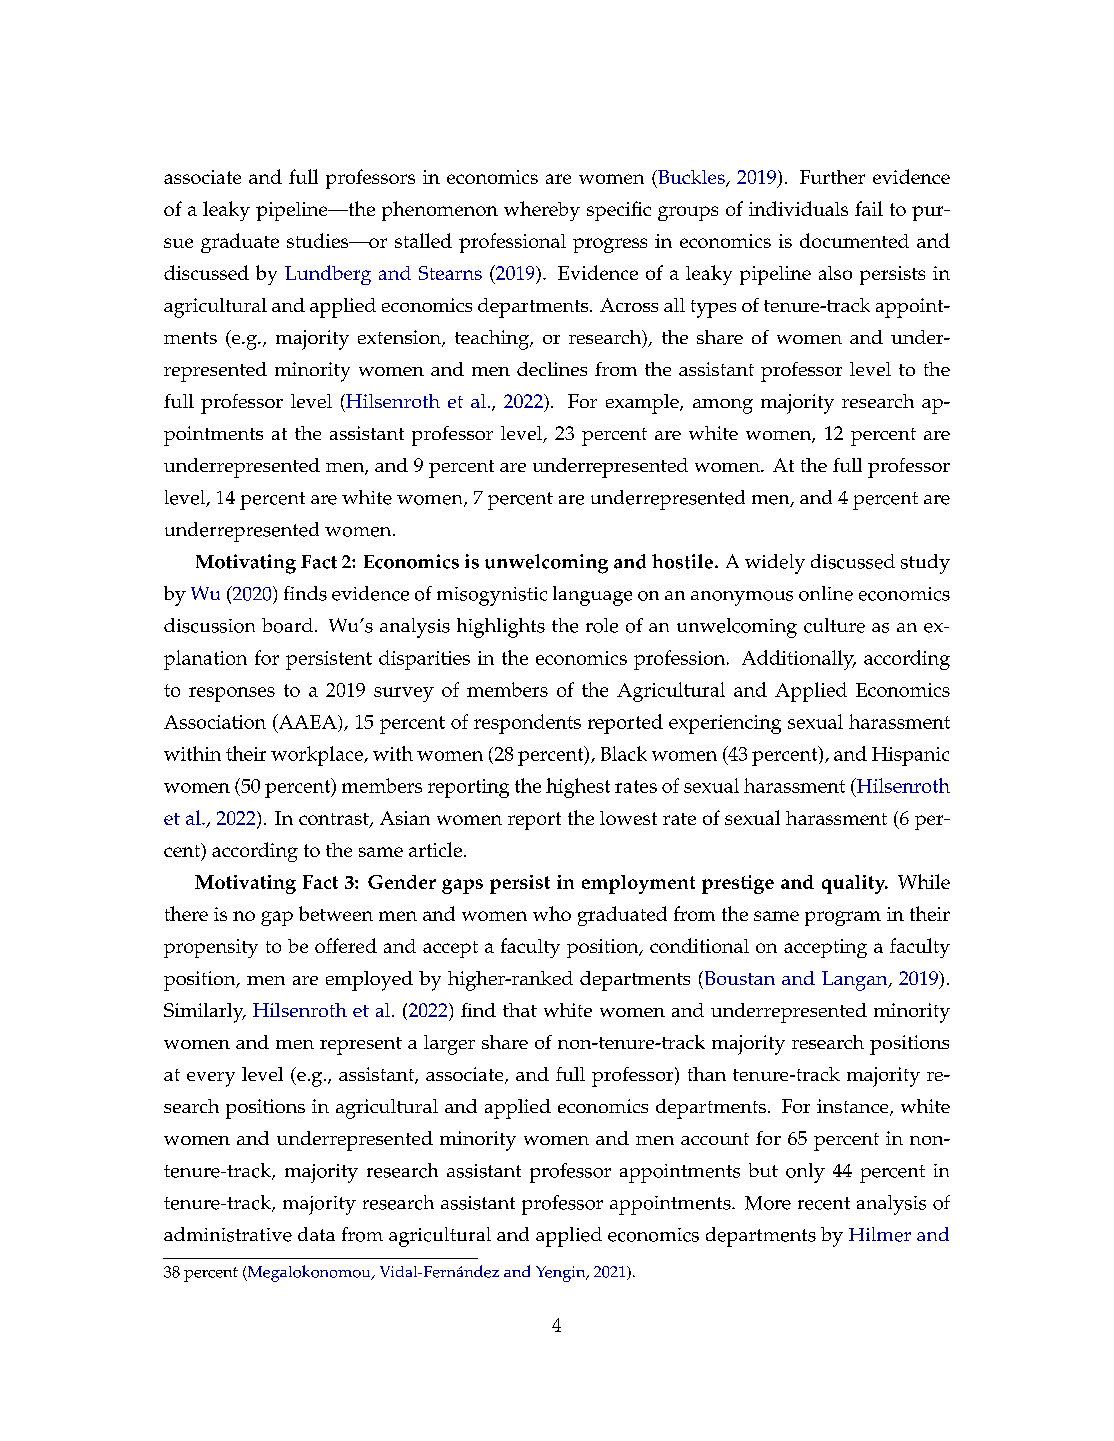  What do you see at coordinates (232, 694) in the screenshot?
I see `responses` at bounding box center [232, 694].
